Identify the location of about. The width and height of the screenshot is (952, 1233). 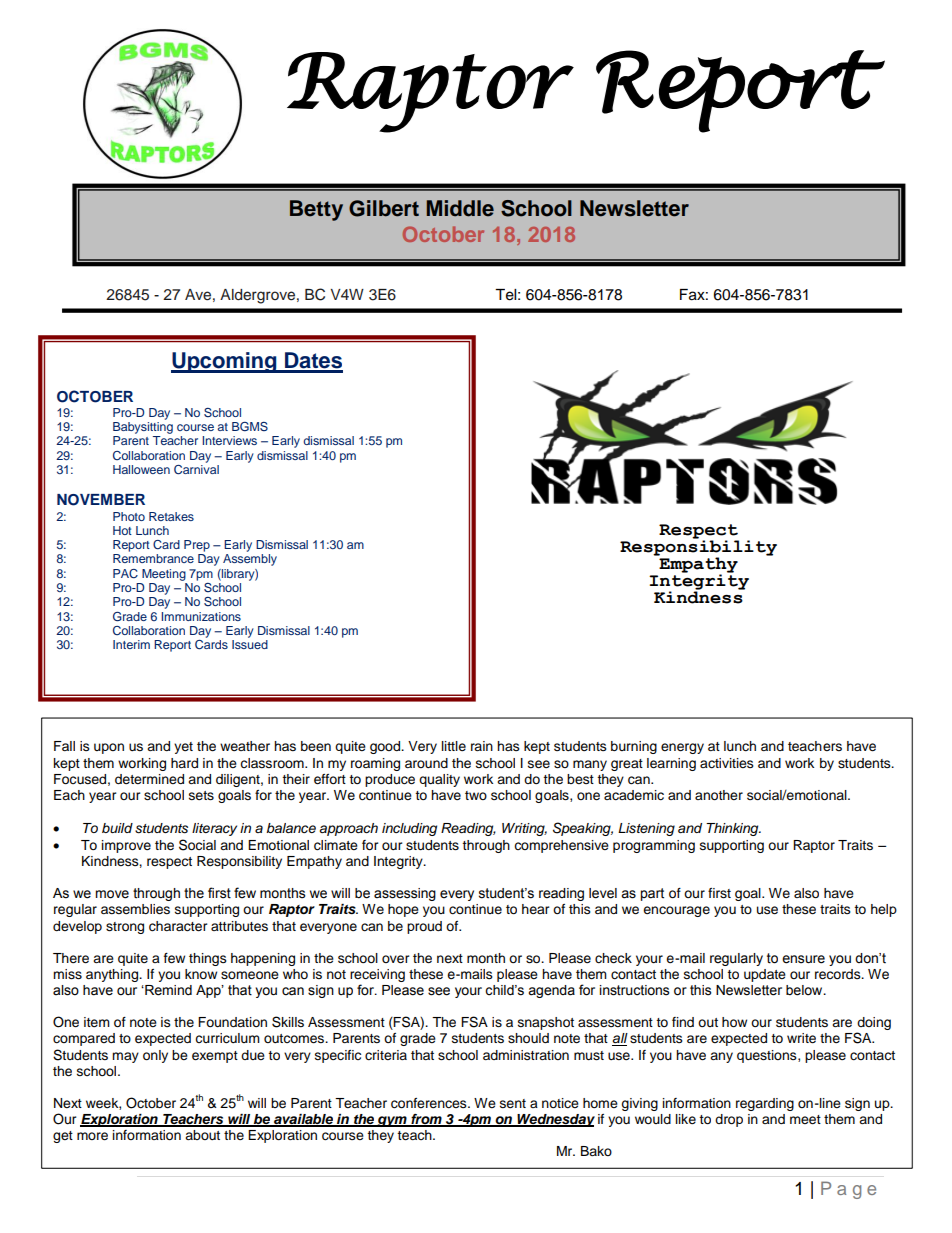
(202, 1135).
